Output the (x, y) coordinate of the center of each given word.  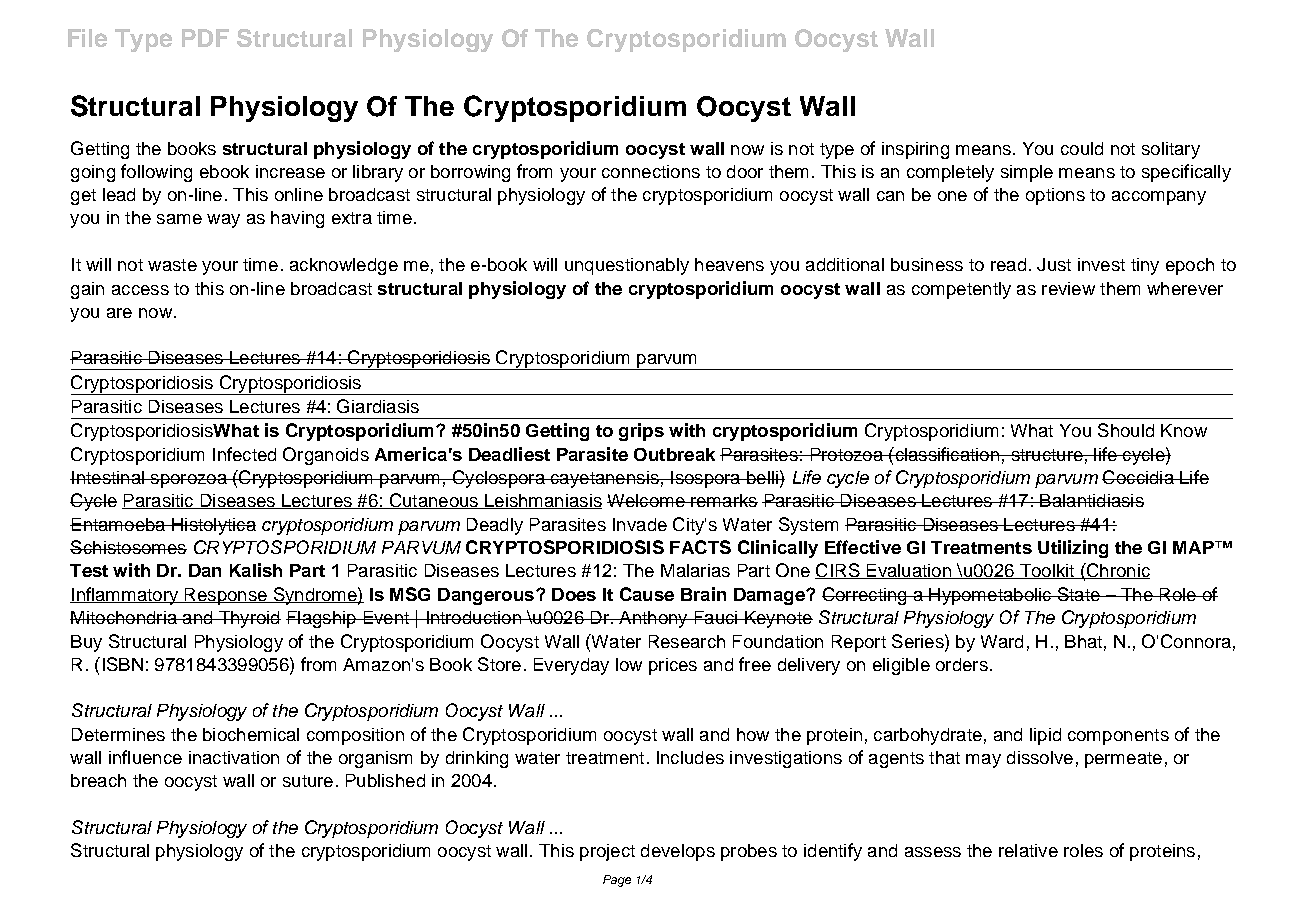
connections (651, 171)
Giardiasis (378, 406)
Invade (640, 524)
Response (226, 596)
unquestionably (627, 266)
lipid (1045, 736)
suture (308, 781)
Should (1126, 430)
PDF (205, 38)
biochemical (251, 734)
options (1055, 196)
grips (641, 432)
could (1082, 148)
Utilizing (1073, 549)
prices (673, 666)
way (223, 221)
